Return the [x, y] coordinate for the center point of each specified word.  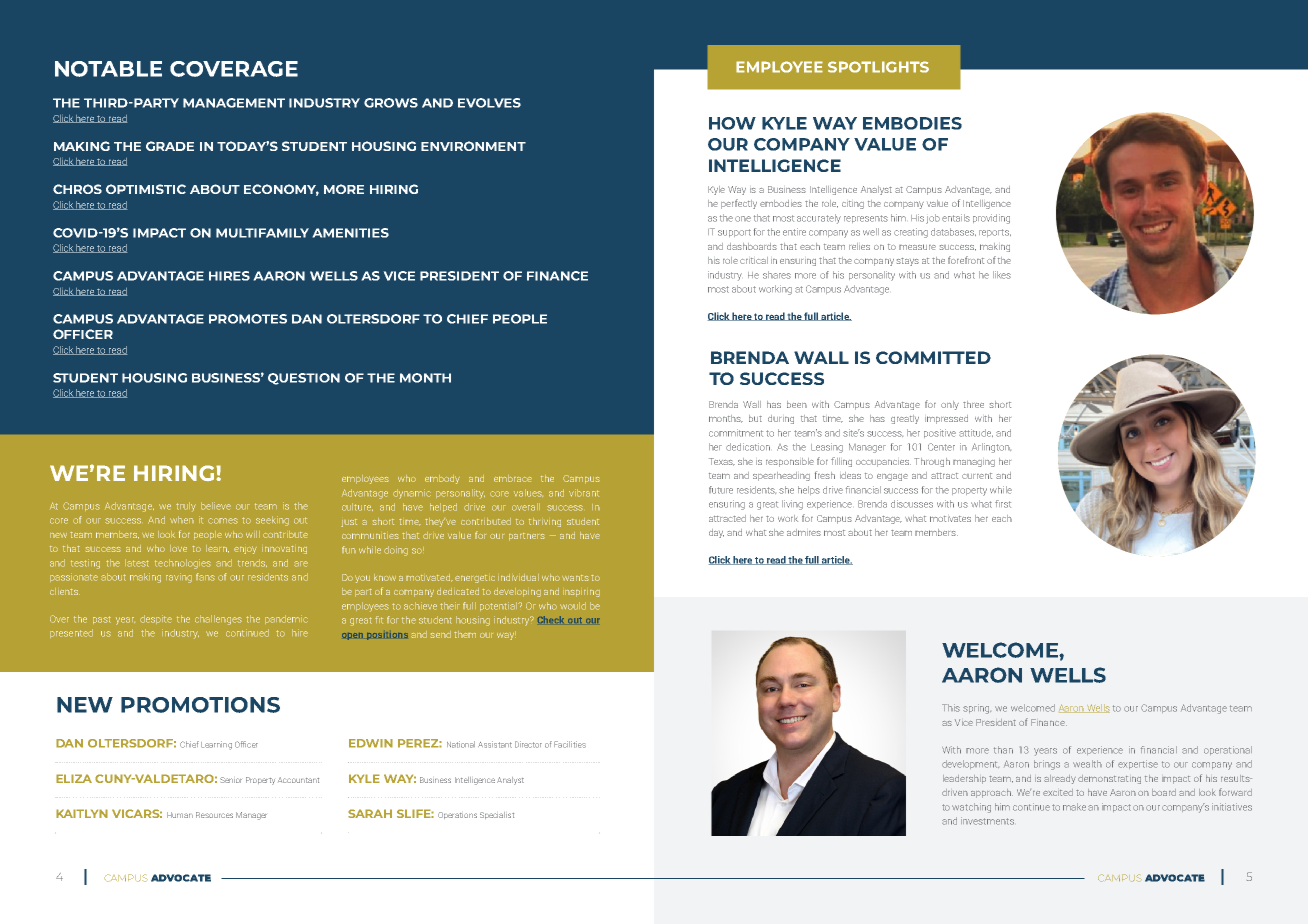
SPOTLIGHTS [878, 67]
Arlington [991, 448]
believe [216, 506]
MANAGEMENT [234, 103]
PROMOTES [248, 319]
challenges [218, 620]
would [573, 606]
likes [1002, 275]
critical [754, 260]
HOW [732, 123]
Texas [722, 462]
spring [977, 709]
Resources [214, 815]
